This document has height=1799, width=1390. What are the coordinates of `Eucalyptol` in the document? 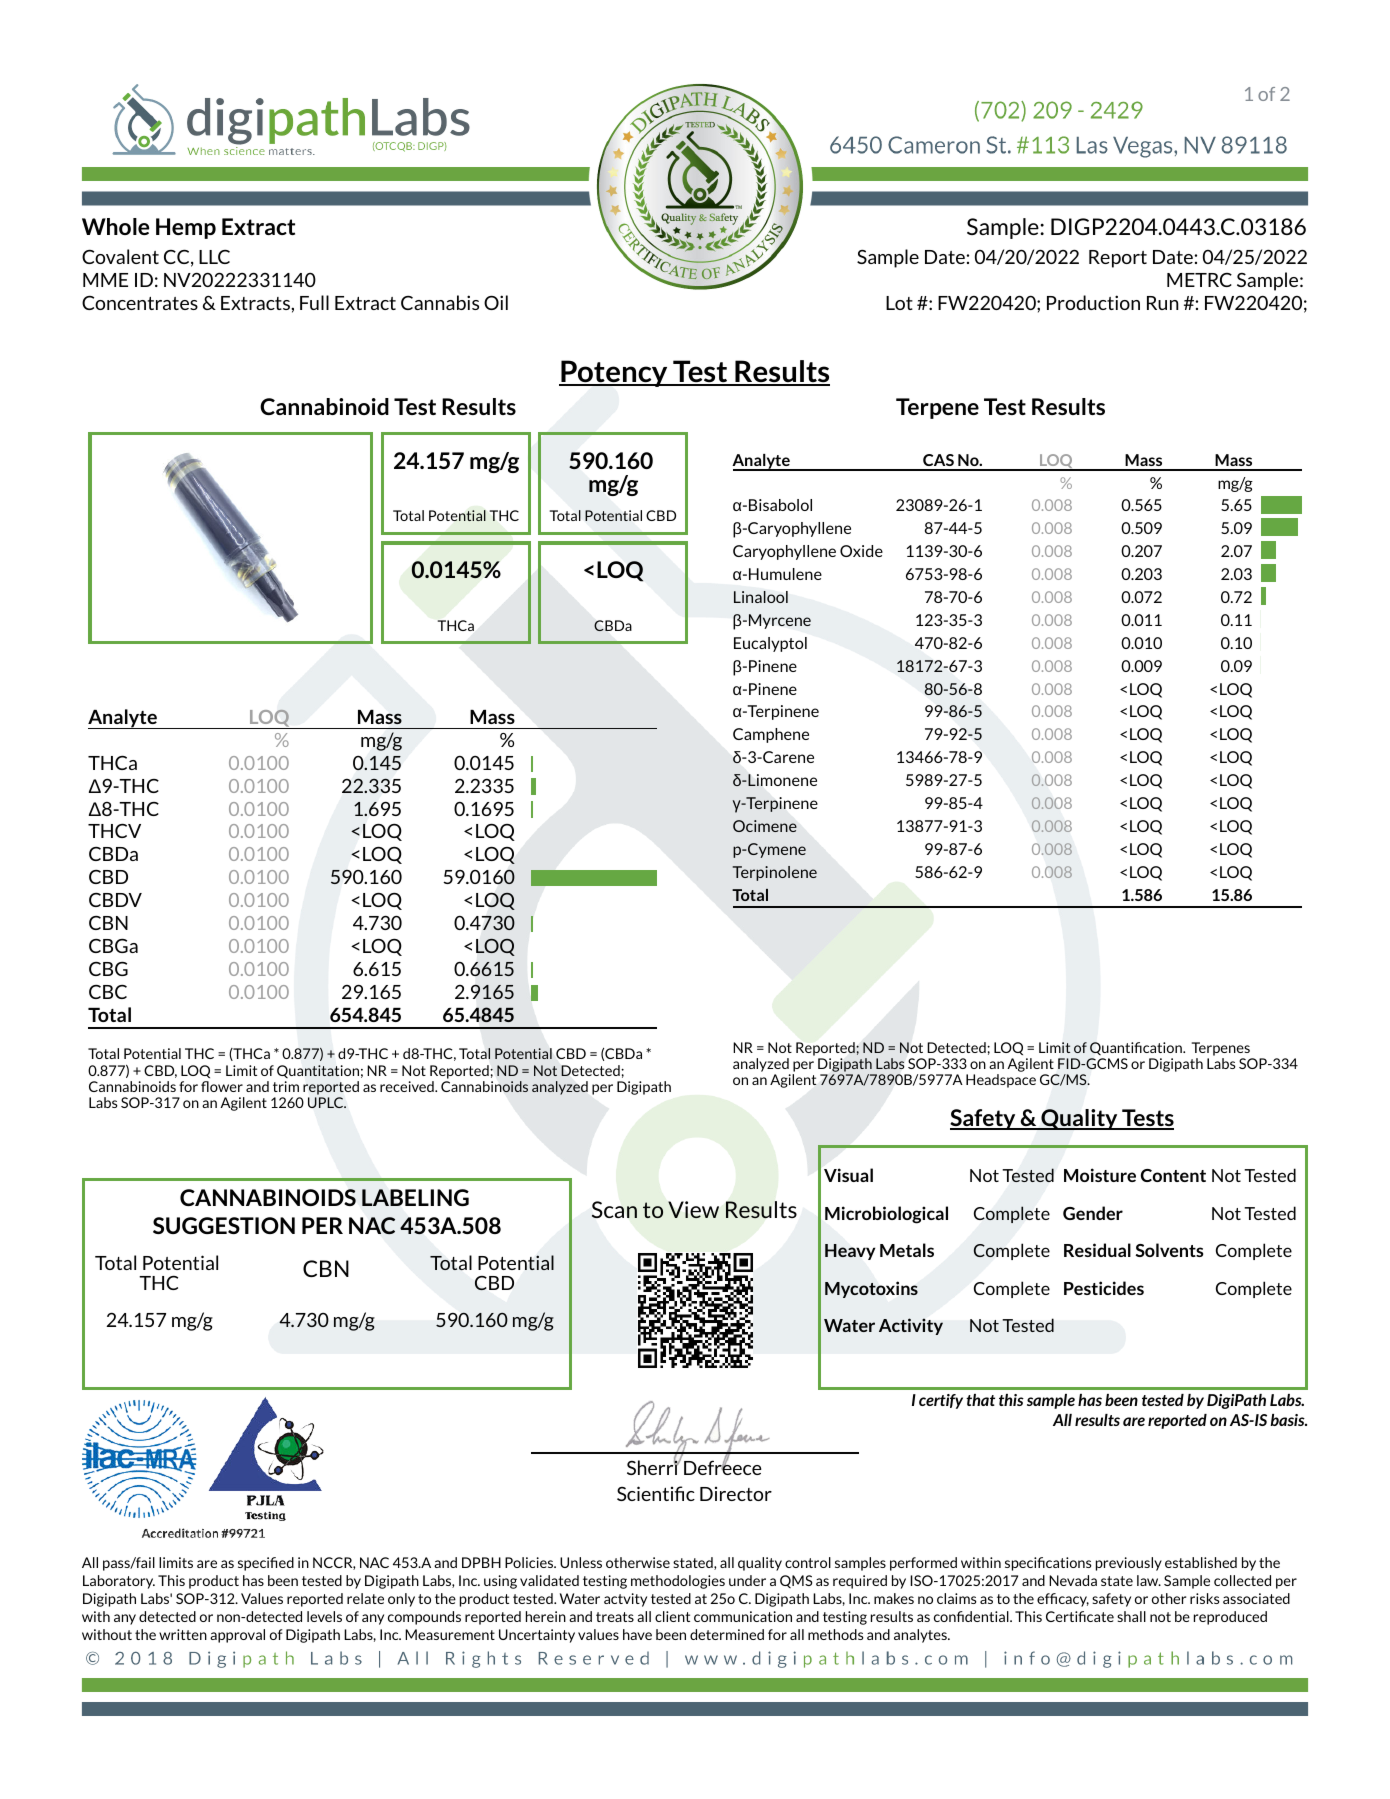 It's located at (770, 644).
